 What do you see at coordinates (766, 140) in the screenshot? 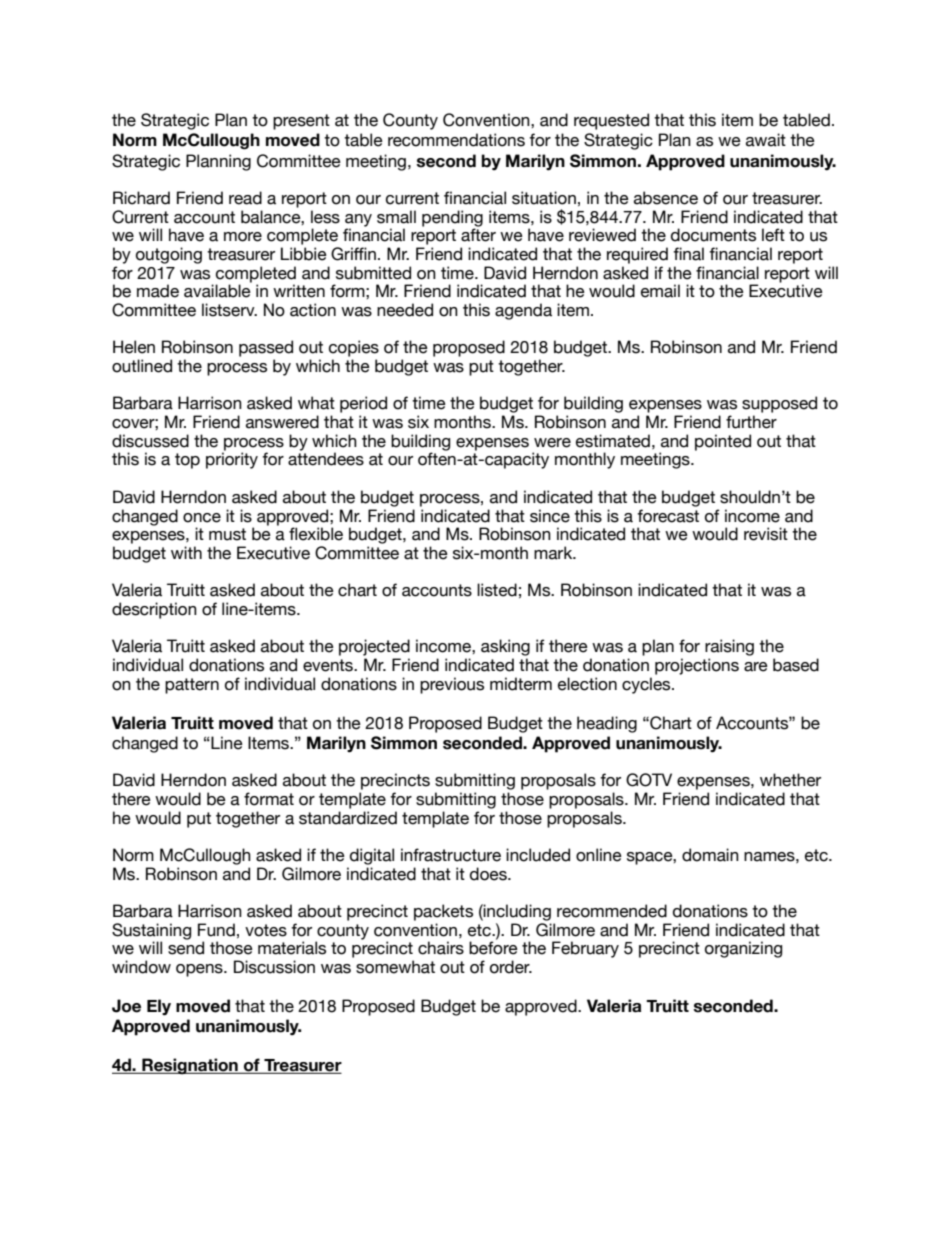
I see `await` at bounding box center [766, 140].
